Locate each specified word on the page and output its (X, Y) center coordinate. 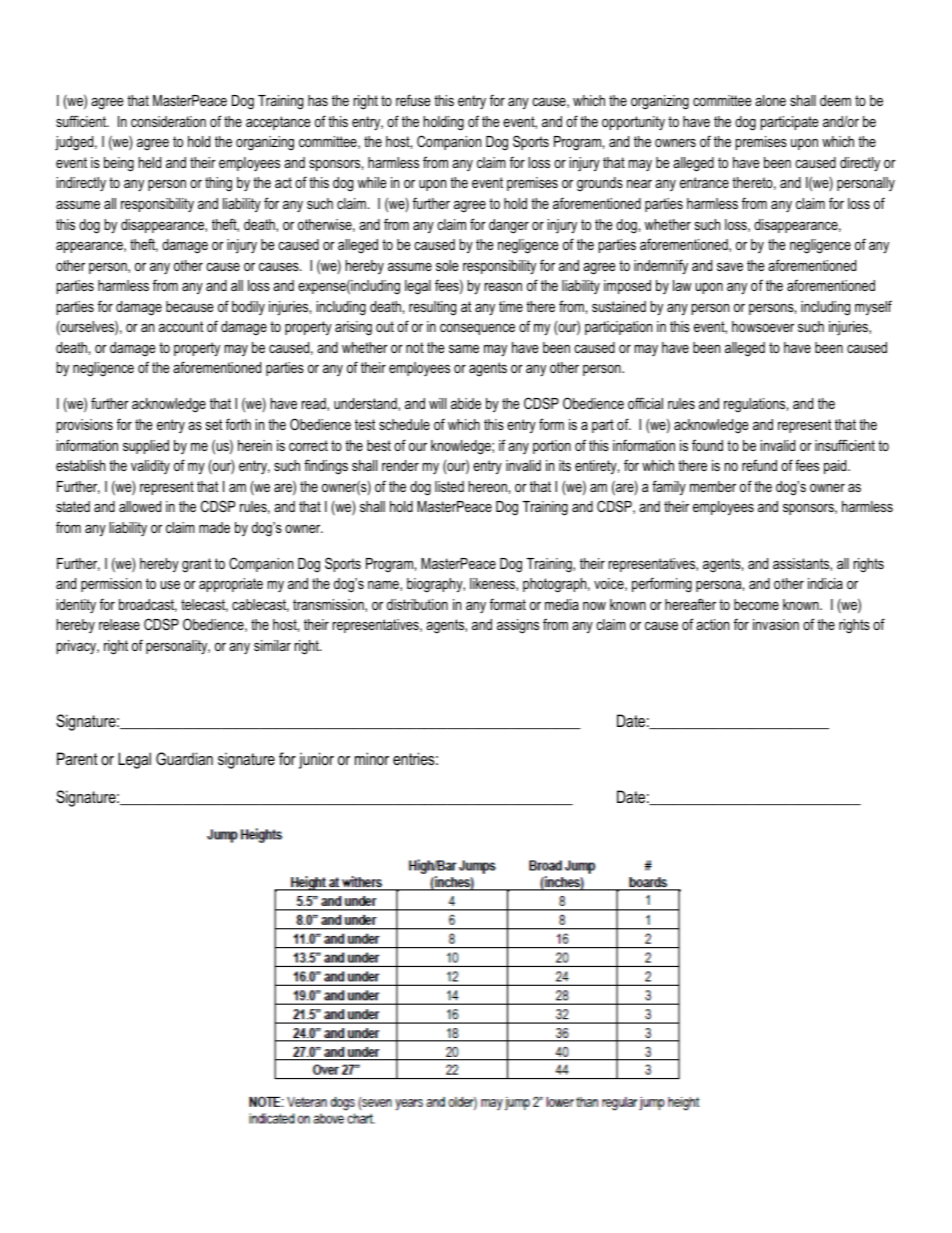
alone (770, 100)
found (707, 445)
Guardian (184, 758)
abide (466, 403)
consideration (168, 121)
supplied (146, 447)
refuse (413, 100)
